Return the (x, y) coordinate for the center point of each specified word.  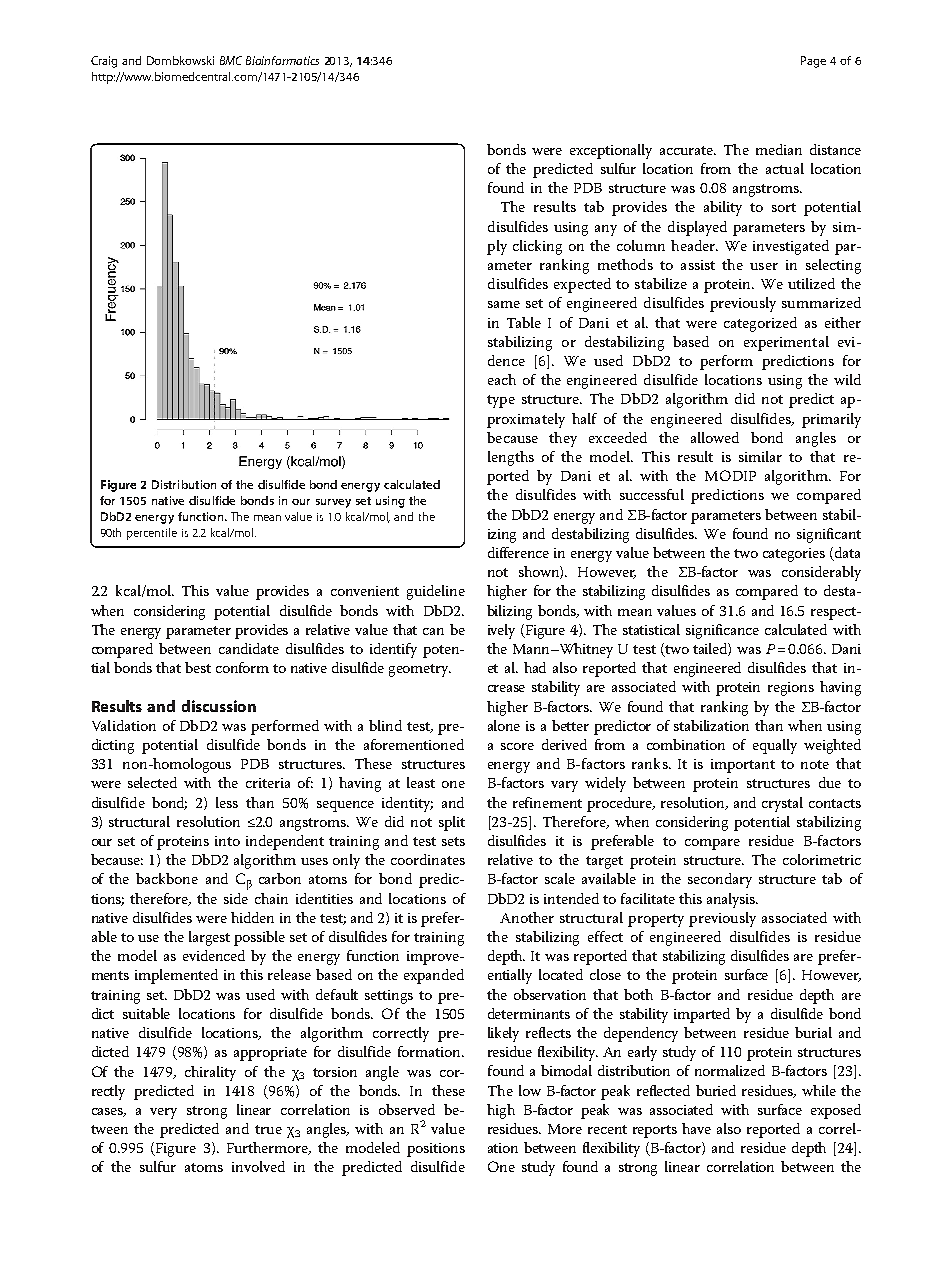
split (452, 823)
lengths (511, 458)
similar (760, 456)
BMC (231, 60)
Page (813, 62)
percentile (152, 534)
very (163, 1113)
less (227, 802)
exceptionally (611, 151)
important (743, 766)
